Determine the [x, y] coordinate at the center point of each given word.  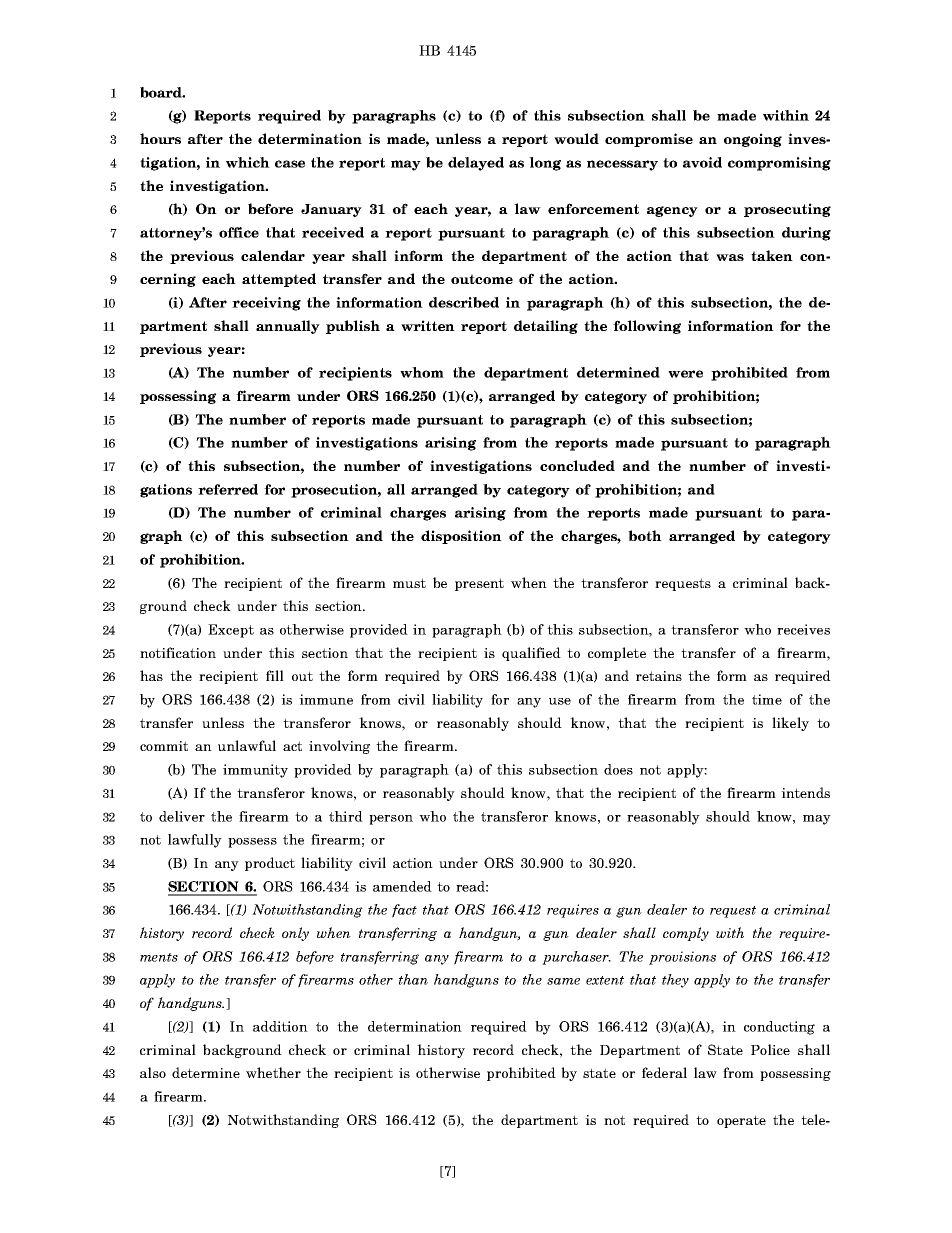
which [248, 162]
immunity [255, 771]
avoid [702, 162]
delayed [476, 164]
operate [741, 1121]
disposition [461, 537]
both [645, 535]
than [413, 979]
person [391, 820]
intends [805, 792]
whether [273, 1072]
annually [288, 327]
